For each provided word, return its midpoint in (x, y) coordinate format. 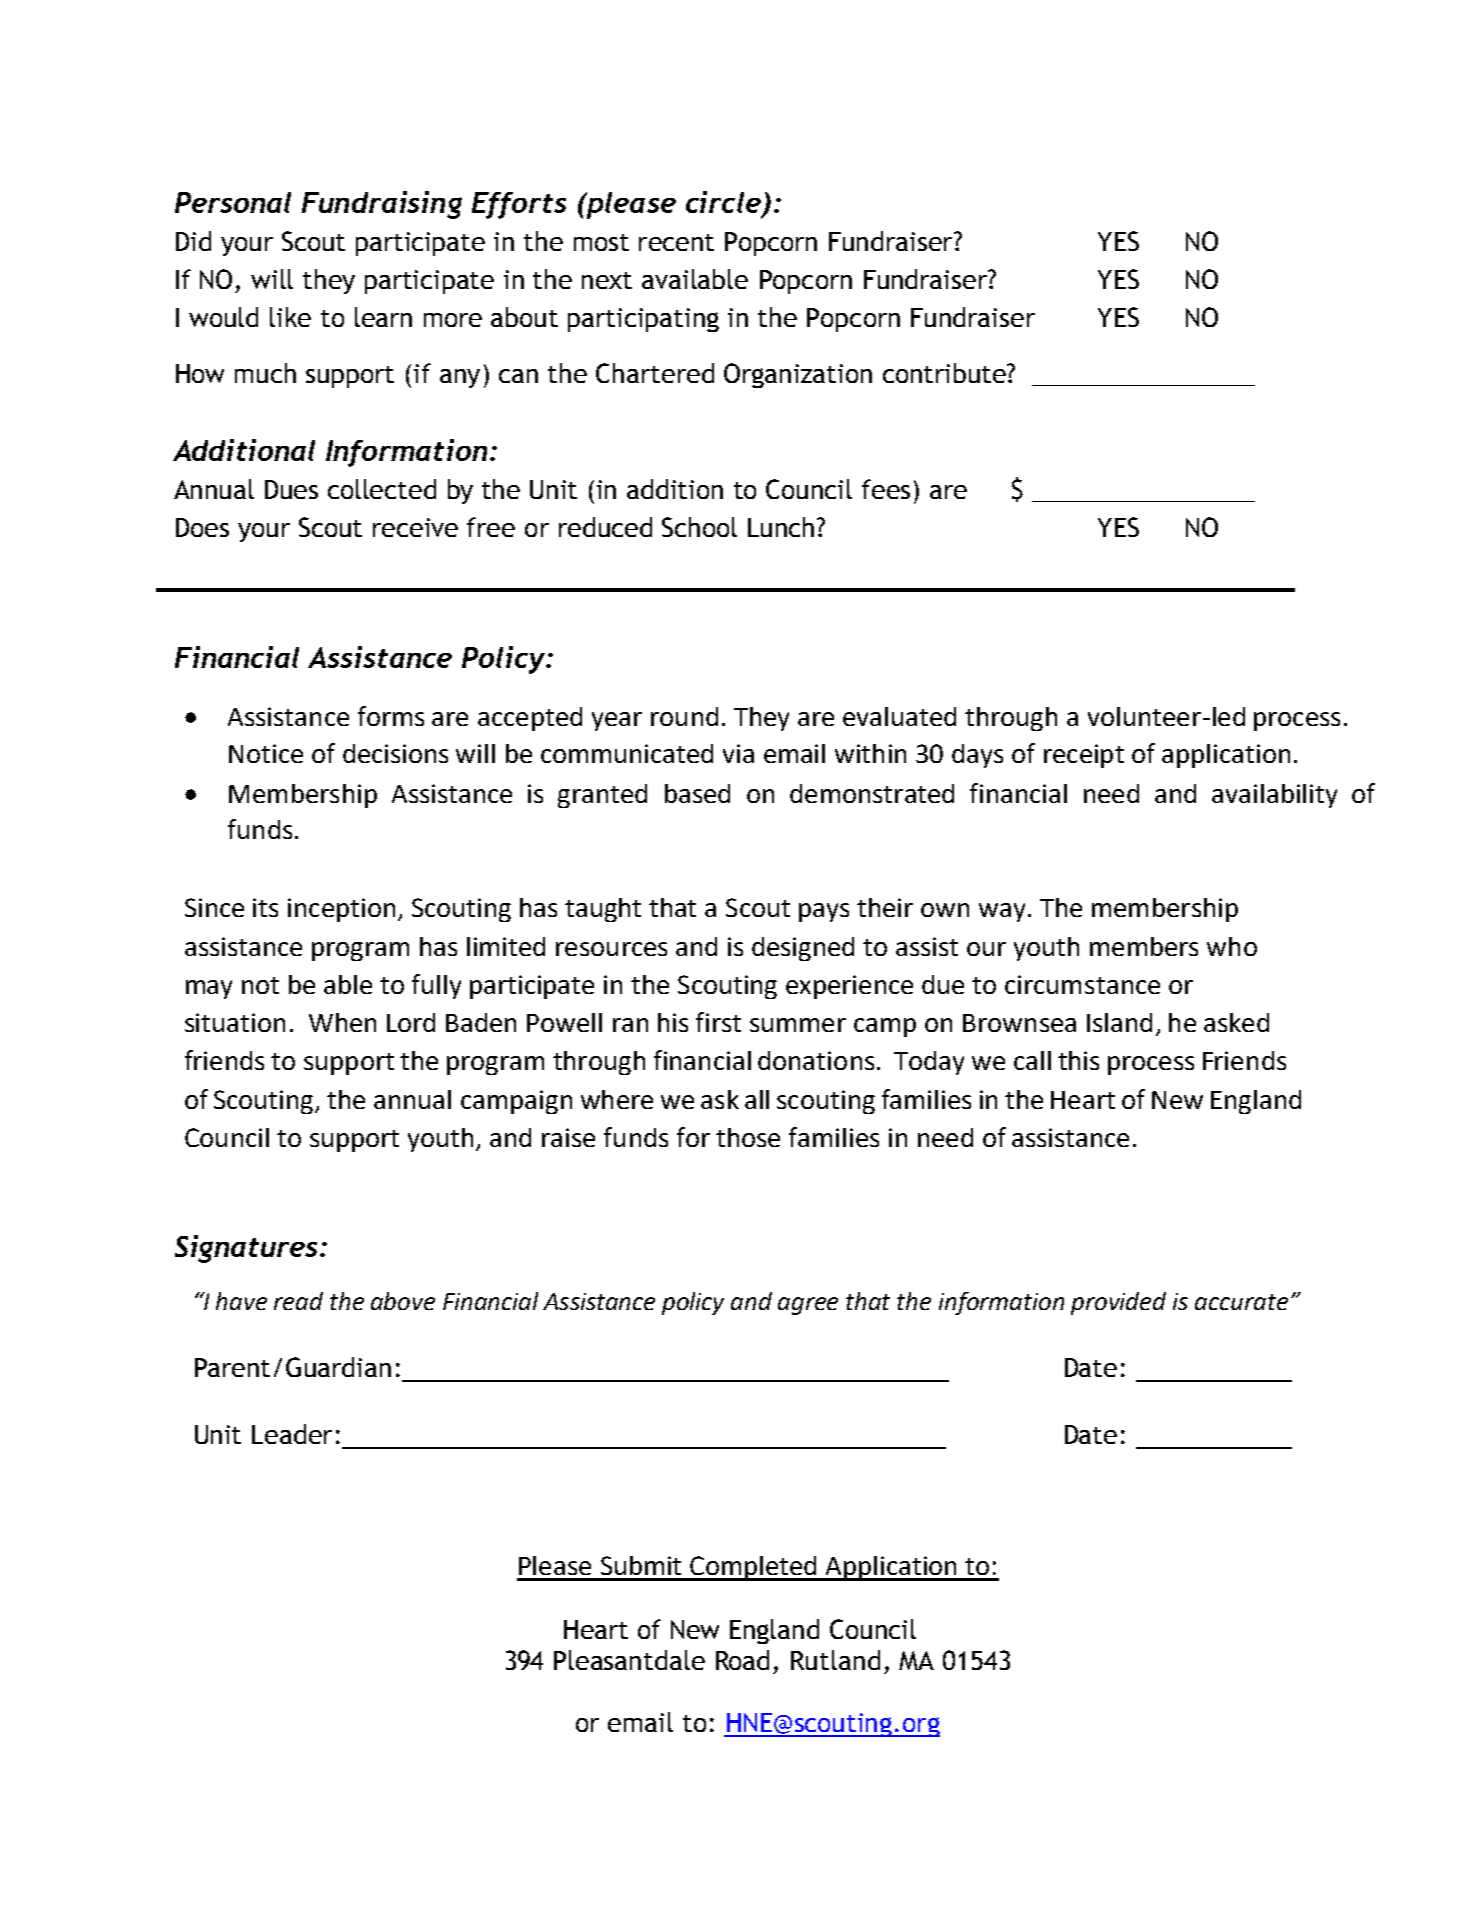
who (1232, 946)
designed (803, 949)
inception (341, 910)
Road (742, 1660)
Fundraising (382, 205)
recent (676, 242)
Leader (292, 1434)
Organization (798, 375)
